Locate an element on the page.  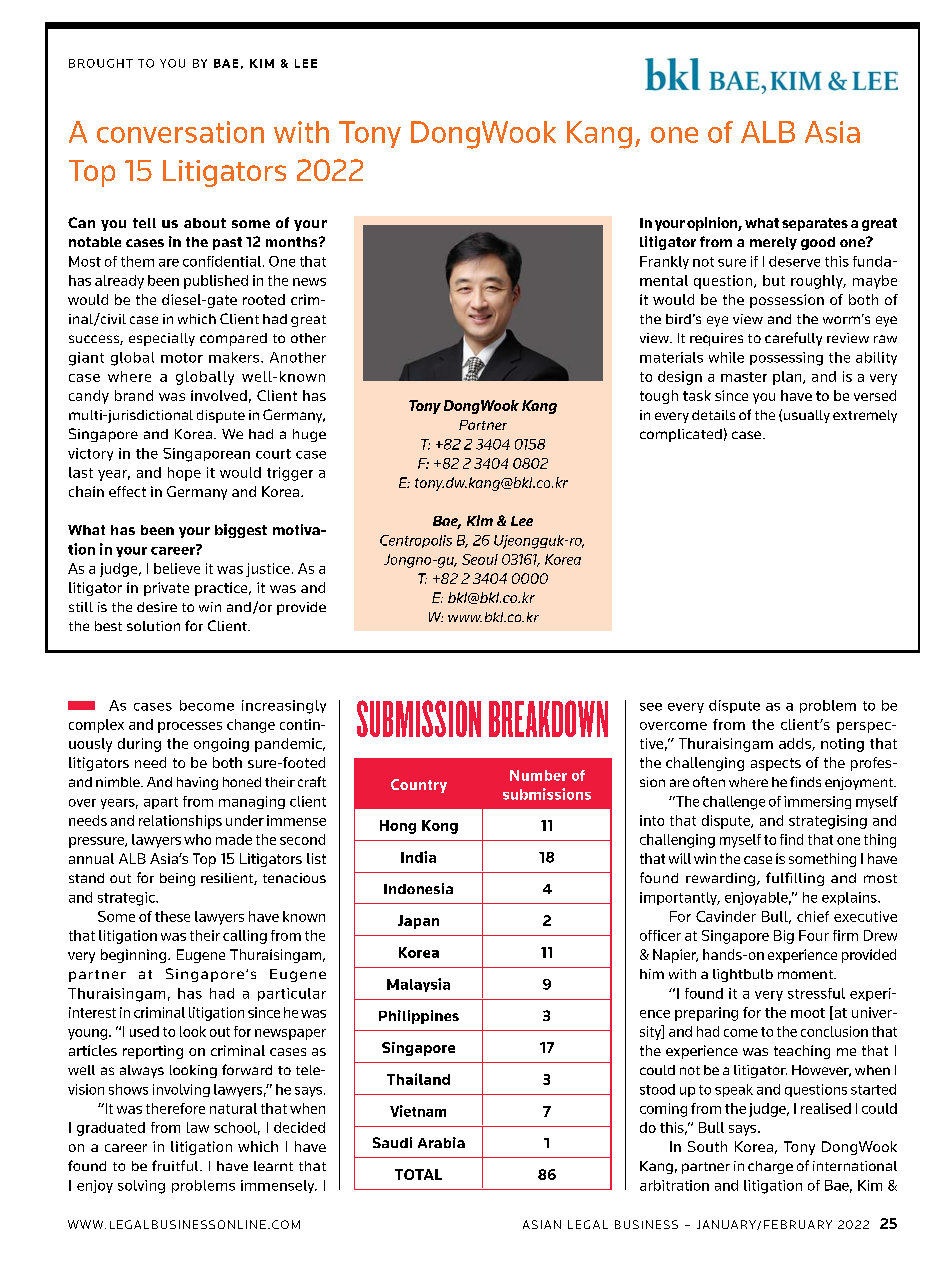
see is located at coordinates (651, 707).
